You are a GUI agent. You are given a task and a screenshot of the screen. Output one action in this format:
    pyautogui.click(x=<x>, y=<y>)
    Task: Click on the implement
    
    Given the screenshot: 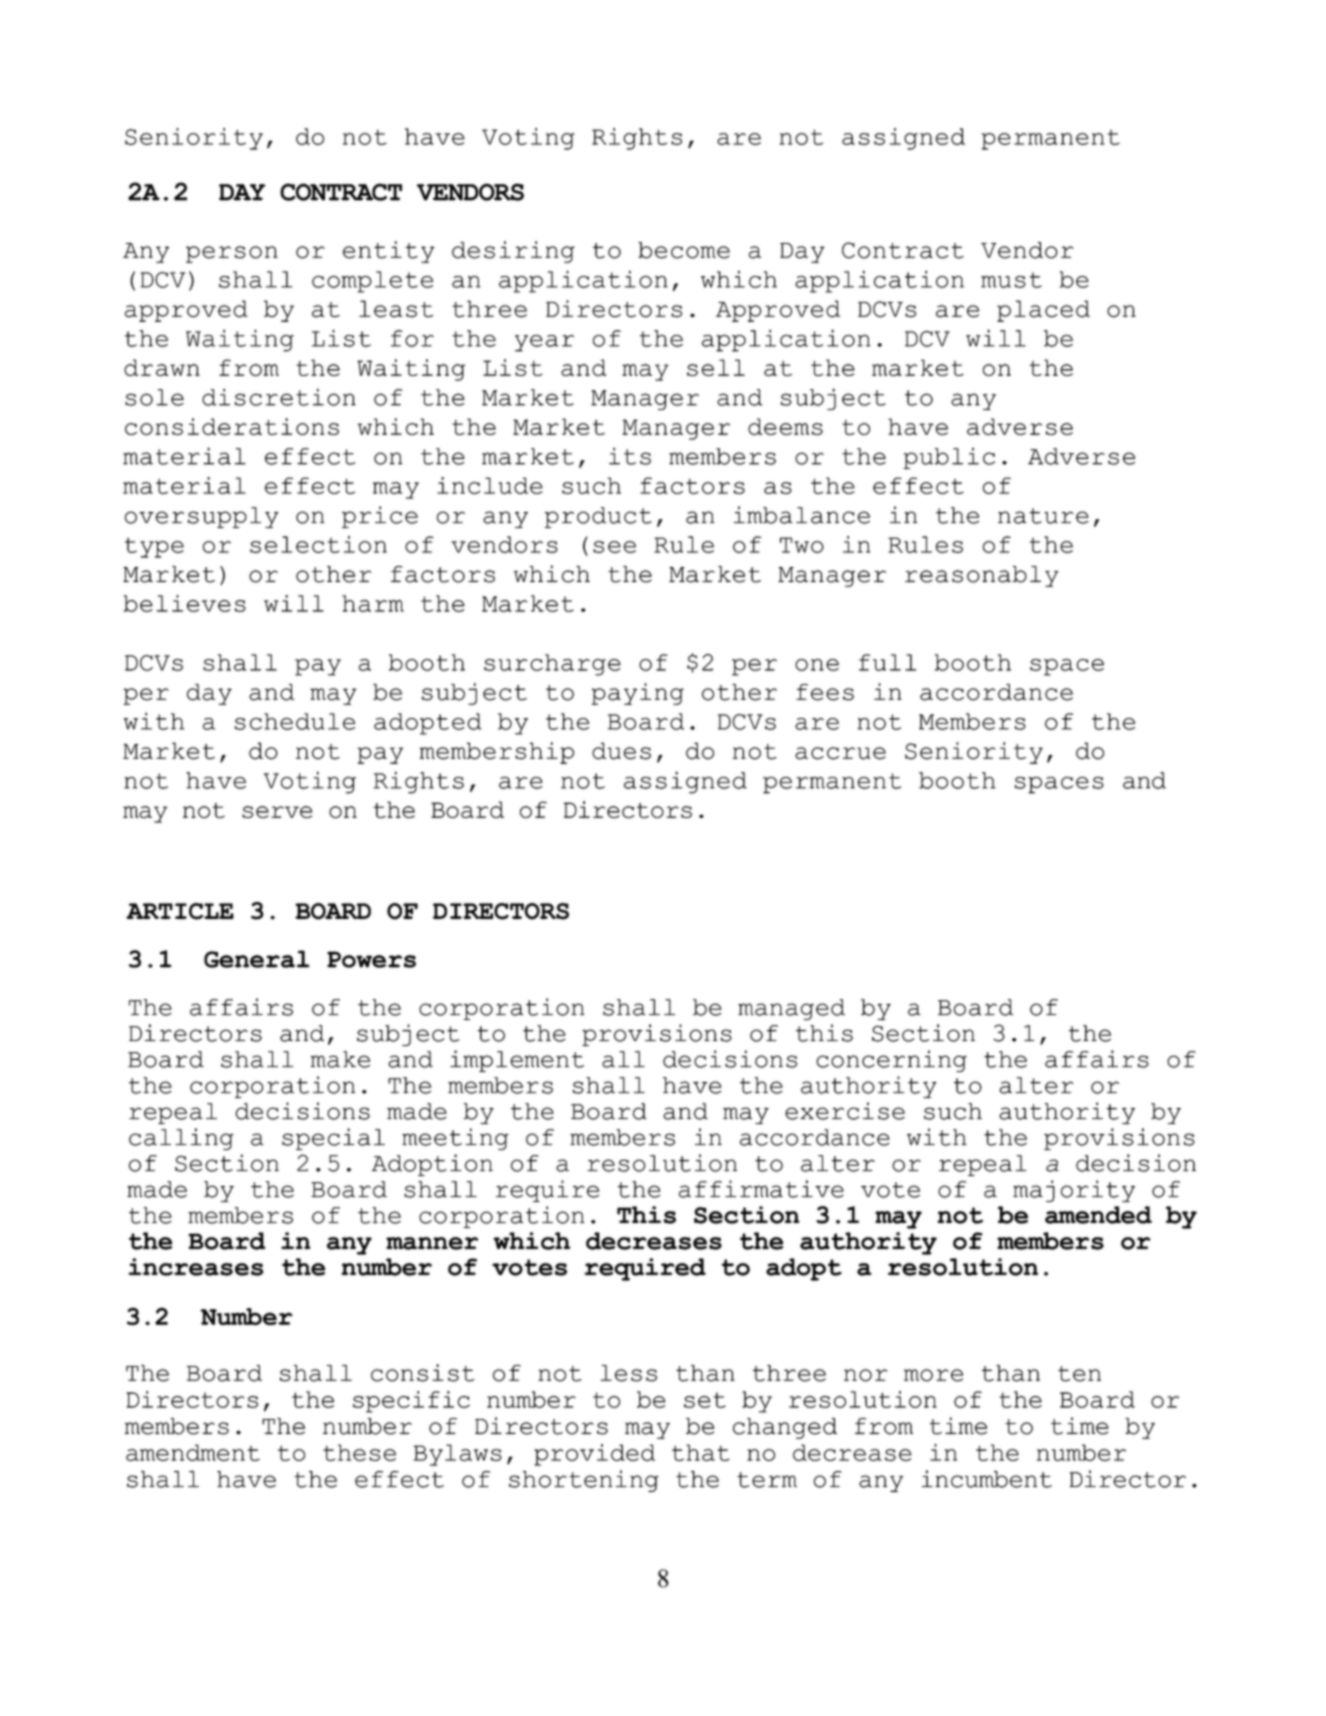 What is the action you would take?
    pyautogui.click(x=517, y=1061)
